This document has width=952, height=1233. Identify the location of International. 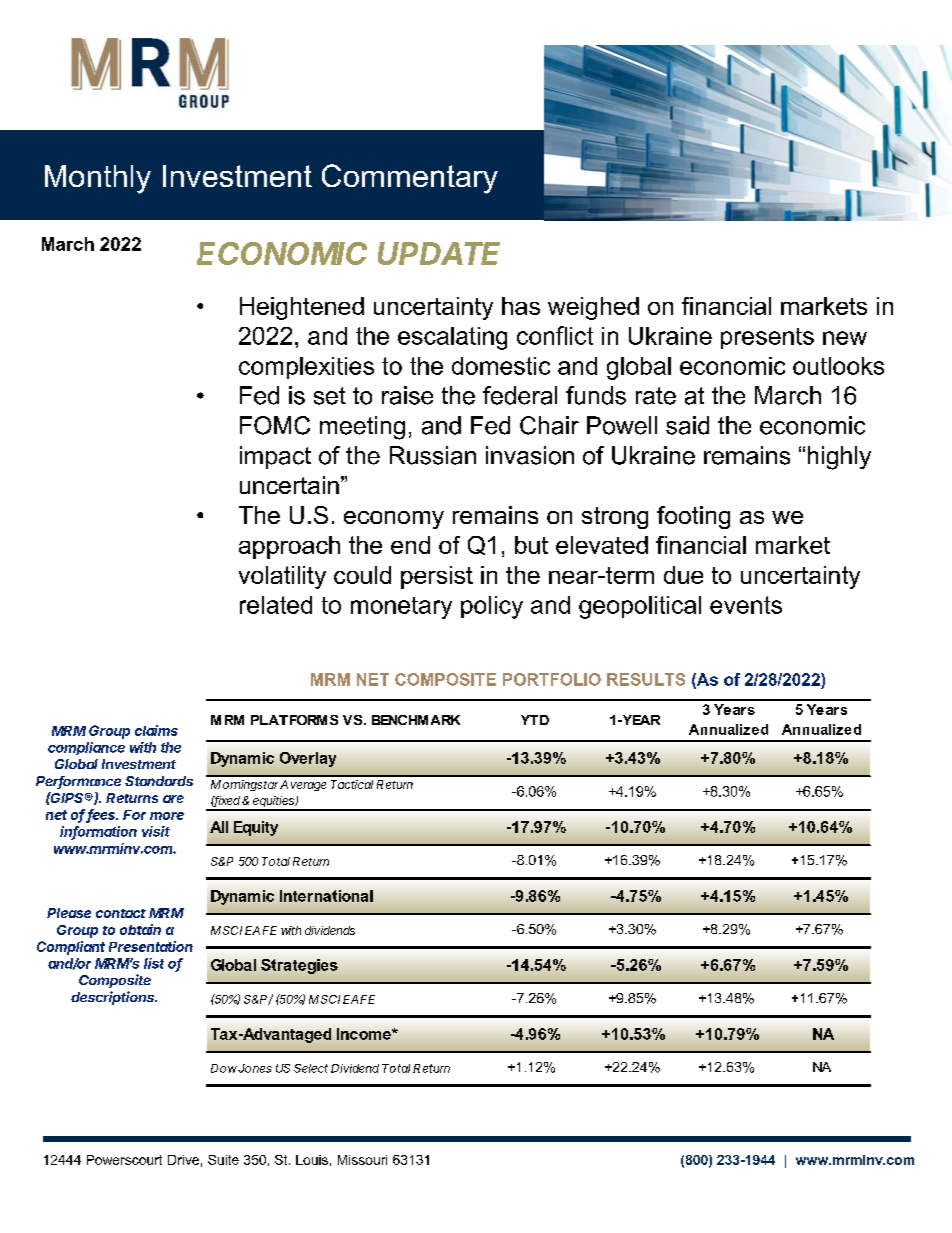
(326, 896).
